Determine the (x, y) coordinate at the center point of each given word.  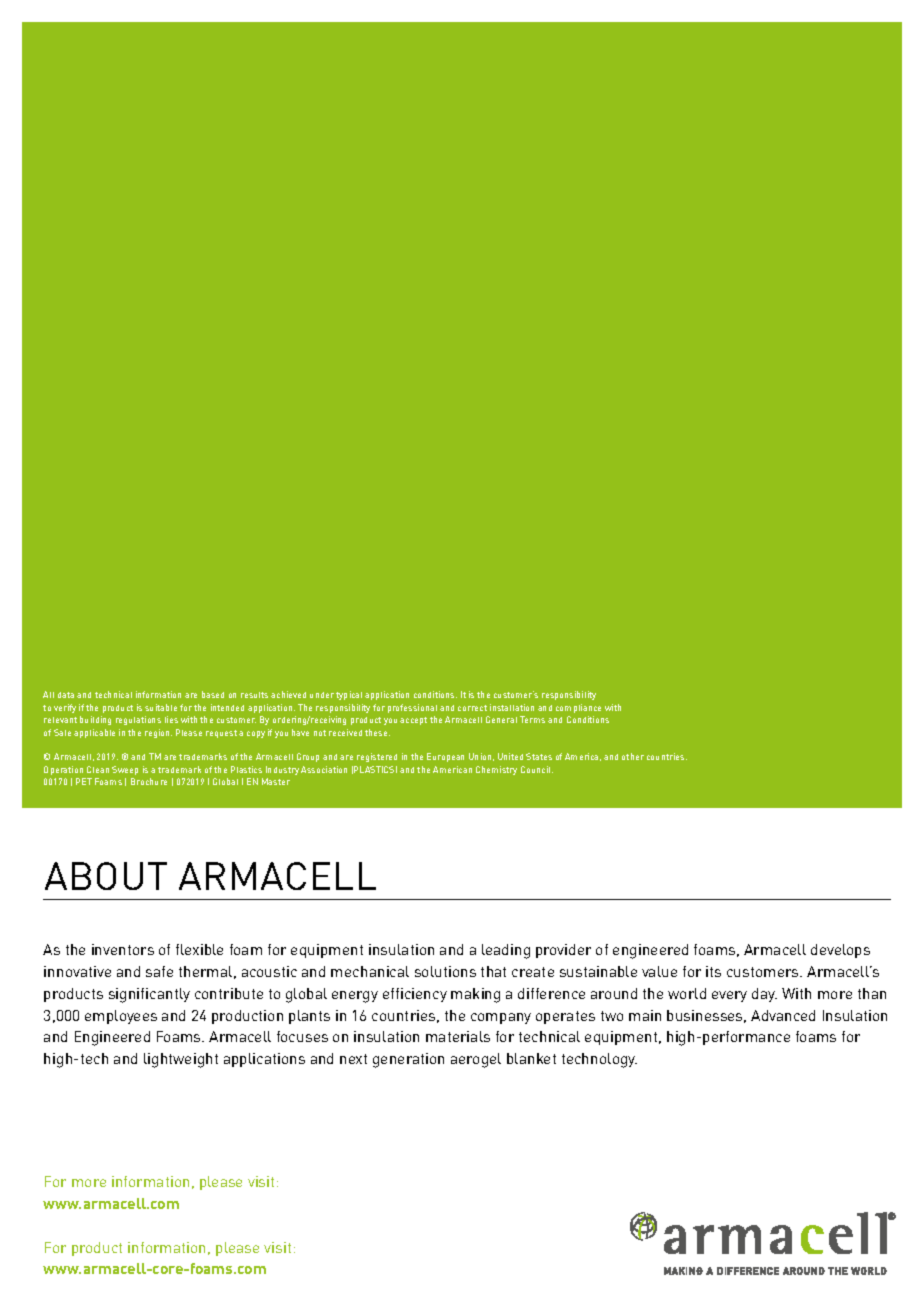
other (633, 756)
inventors (123, 949)
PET (84, 781)
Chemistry (496, 770)
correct (472, 708)
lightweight (181, 1060)
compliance (578, 708)
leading (506, 951)
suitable (161, 707)
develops (840, 951)
